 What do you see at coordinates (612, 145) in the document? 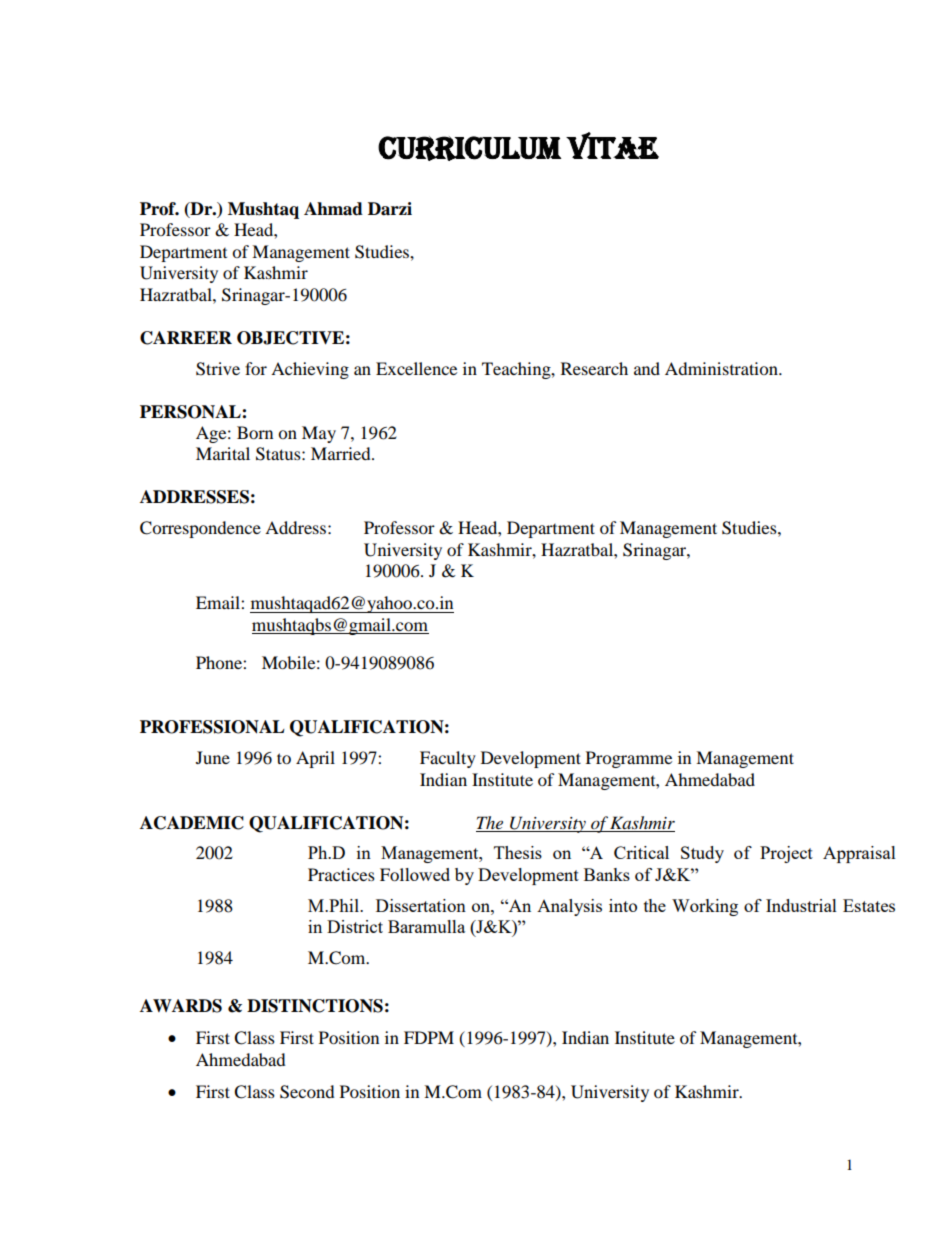
I see `Vitae` at bounding box center [612, 145].
